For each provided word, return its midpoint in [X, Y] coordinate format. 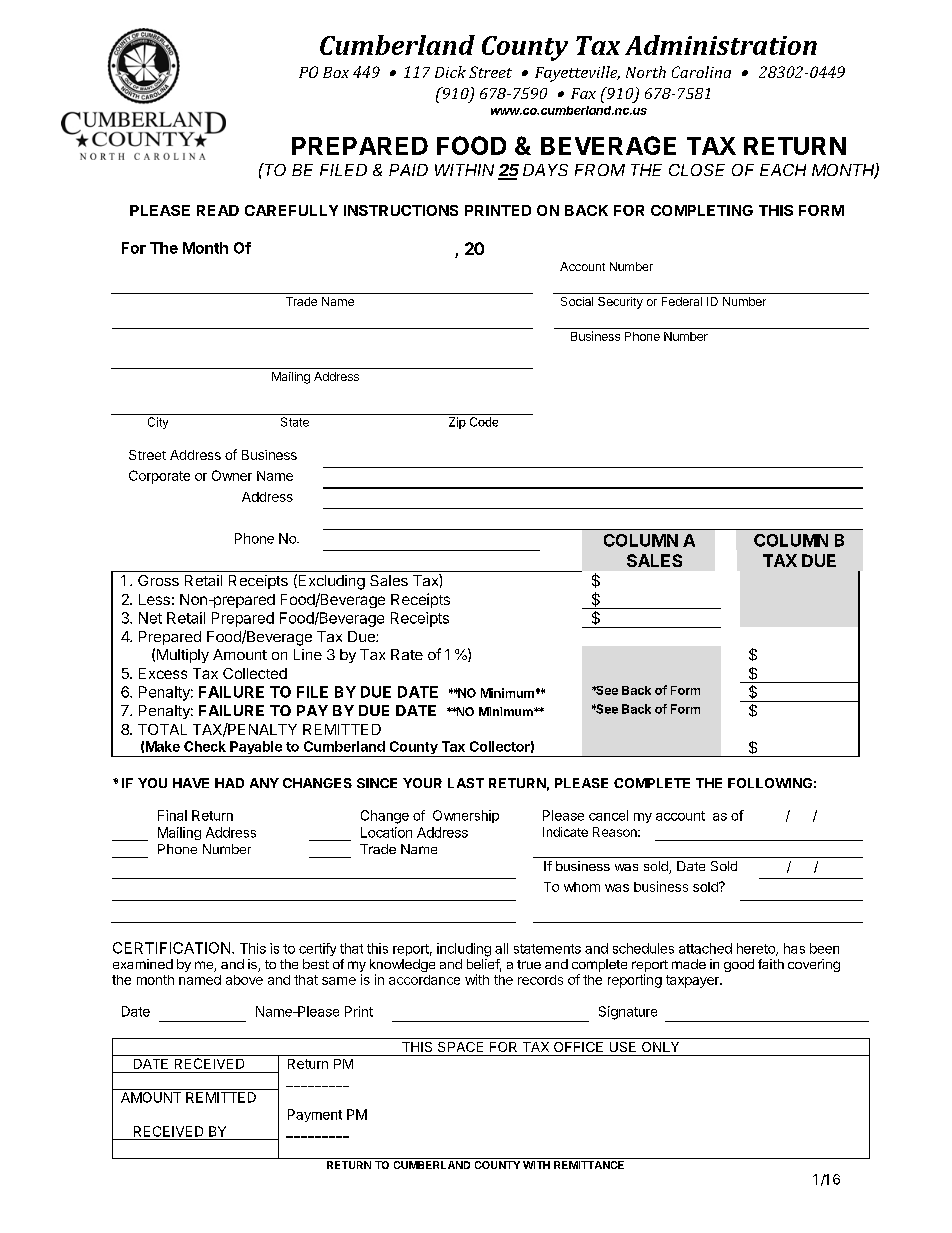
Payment [315, 1115]
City [158, 423]
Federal [682, 301]
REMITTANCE [589, 1165]
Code [484, 422]
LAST [466, 783]
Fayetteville [577, 74]
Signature [628, 1013]
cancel [608, 815]
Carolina [701, 72]
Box [336, 72]
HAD [229, 783]
